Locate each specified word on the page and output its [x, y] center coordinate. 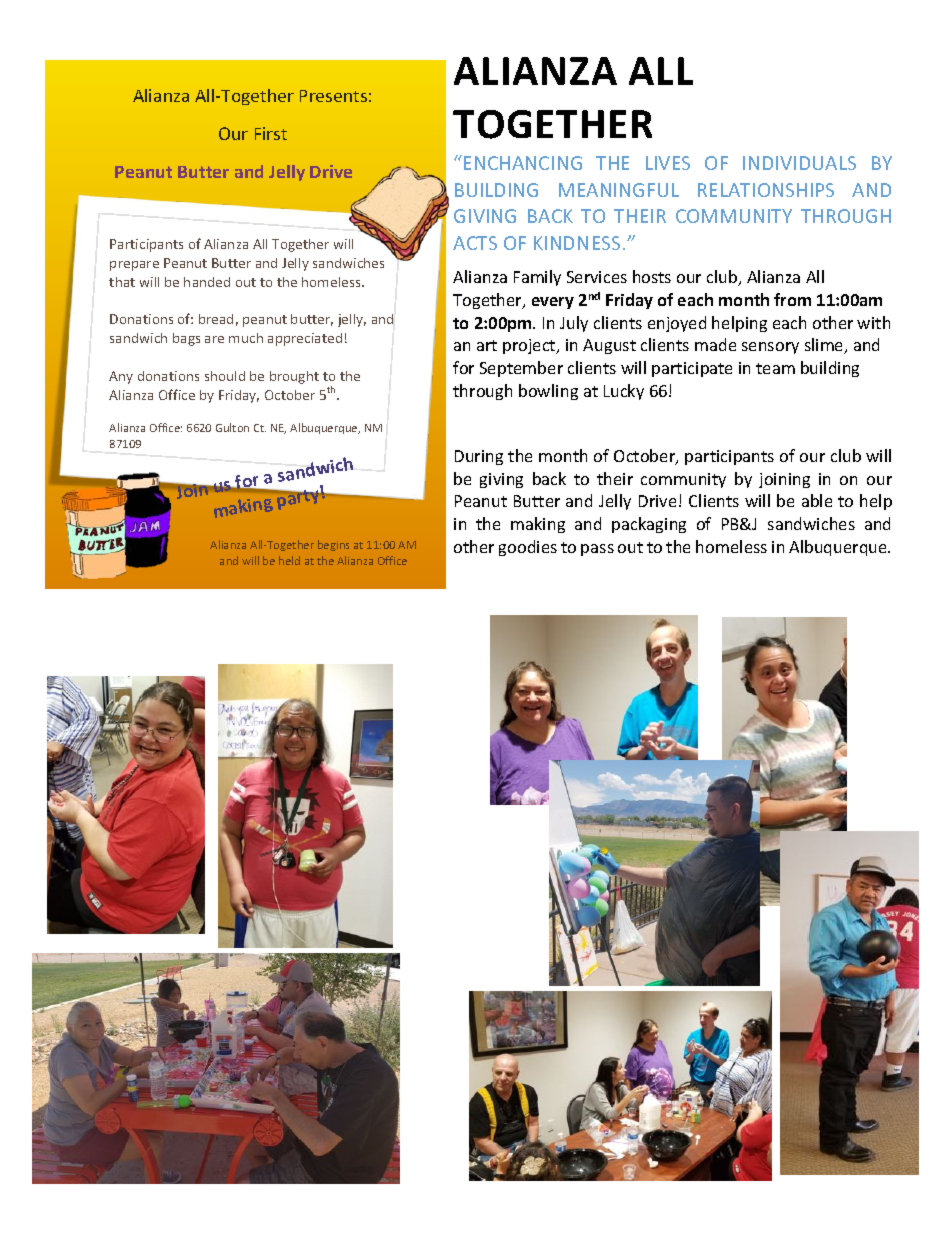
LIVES [668, 163]
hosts [652, 276]
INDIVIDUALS [799, 163]
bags [186, 339]
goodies [528, 548]
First [271, 133]
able [817, 500]
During [479, 457]
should [225, 376]
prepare [134, 266]
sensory [770, 348]
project [530, 346]
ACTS [475, 243]
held [289, 560]
